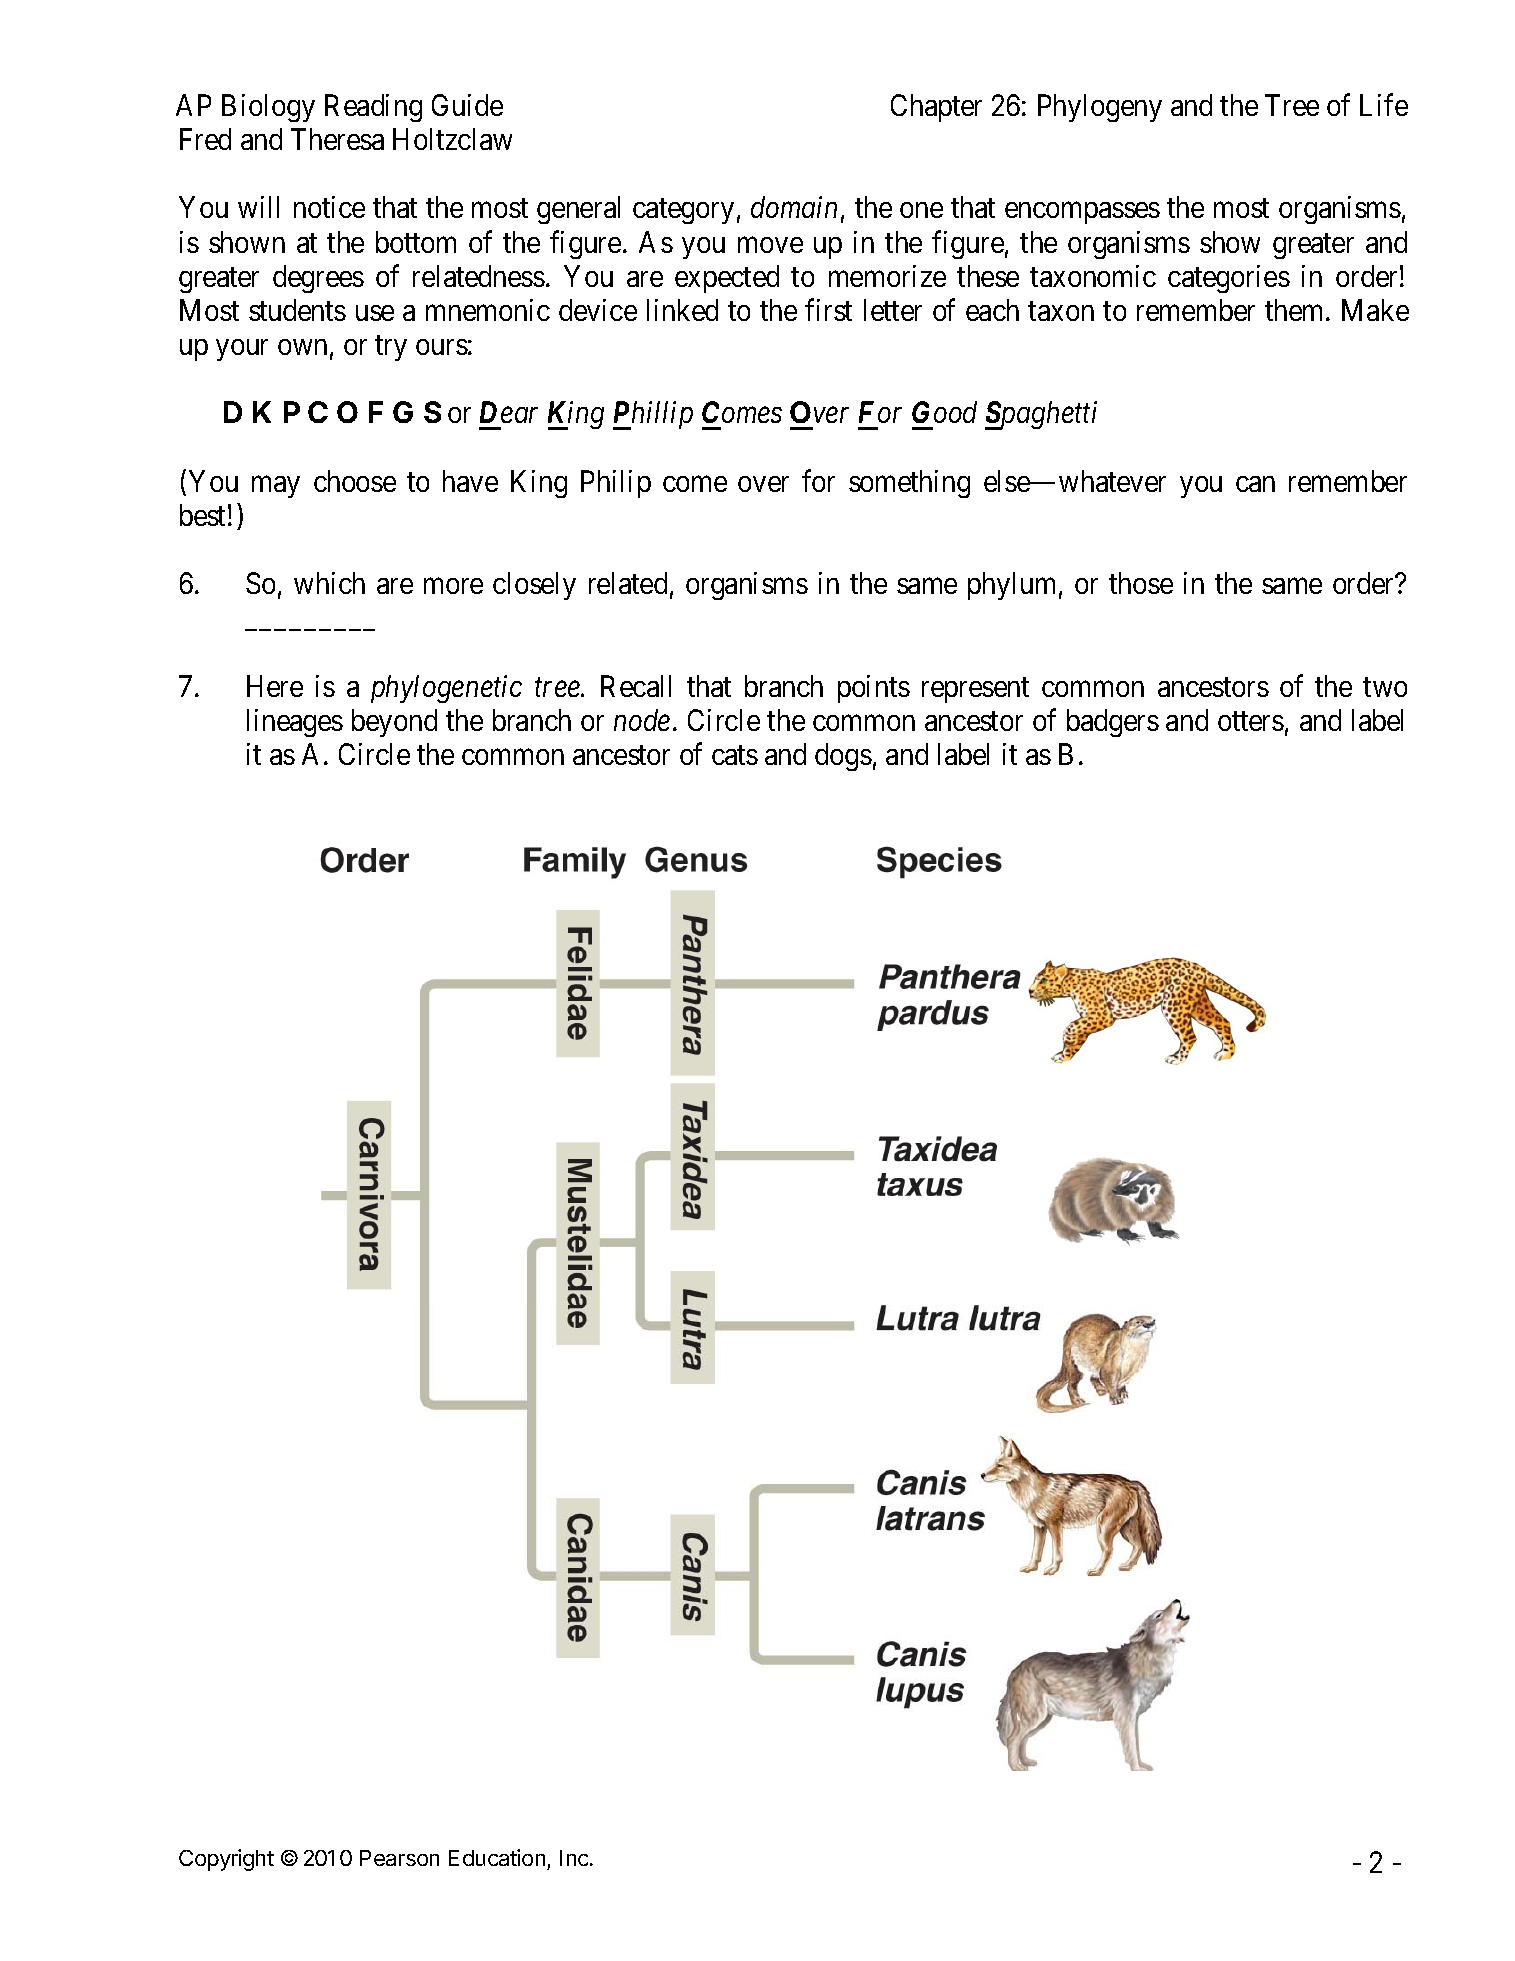 This page has height=1961, width=1515. Describe the element at coordinates (575, 1858) in the page. I see `Inc` at that location.
